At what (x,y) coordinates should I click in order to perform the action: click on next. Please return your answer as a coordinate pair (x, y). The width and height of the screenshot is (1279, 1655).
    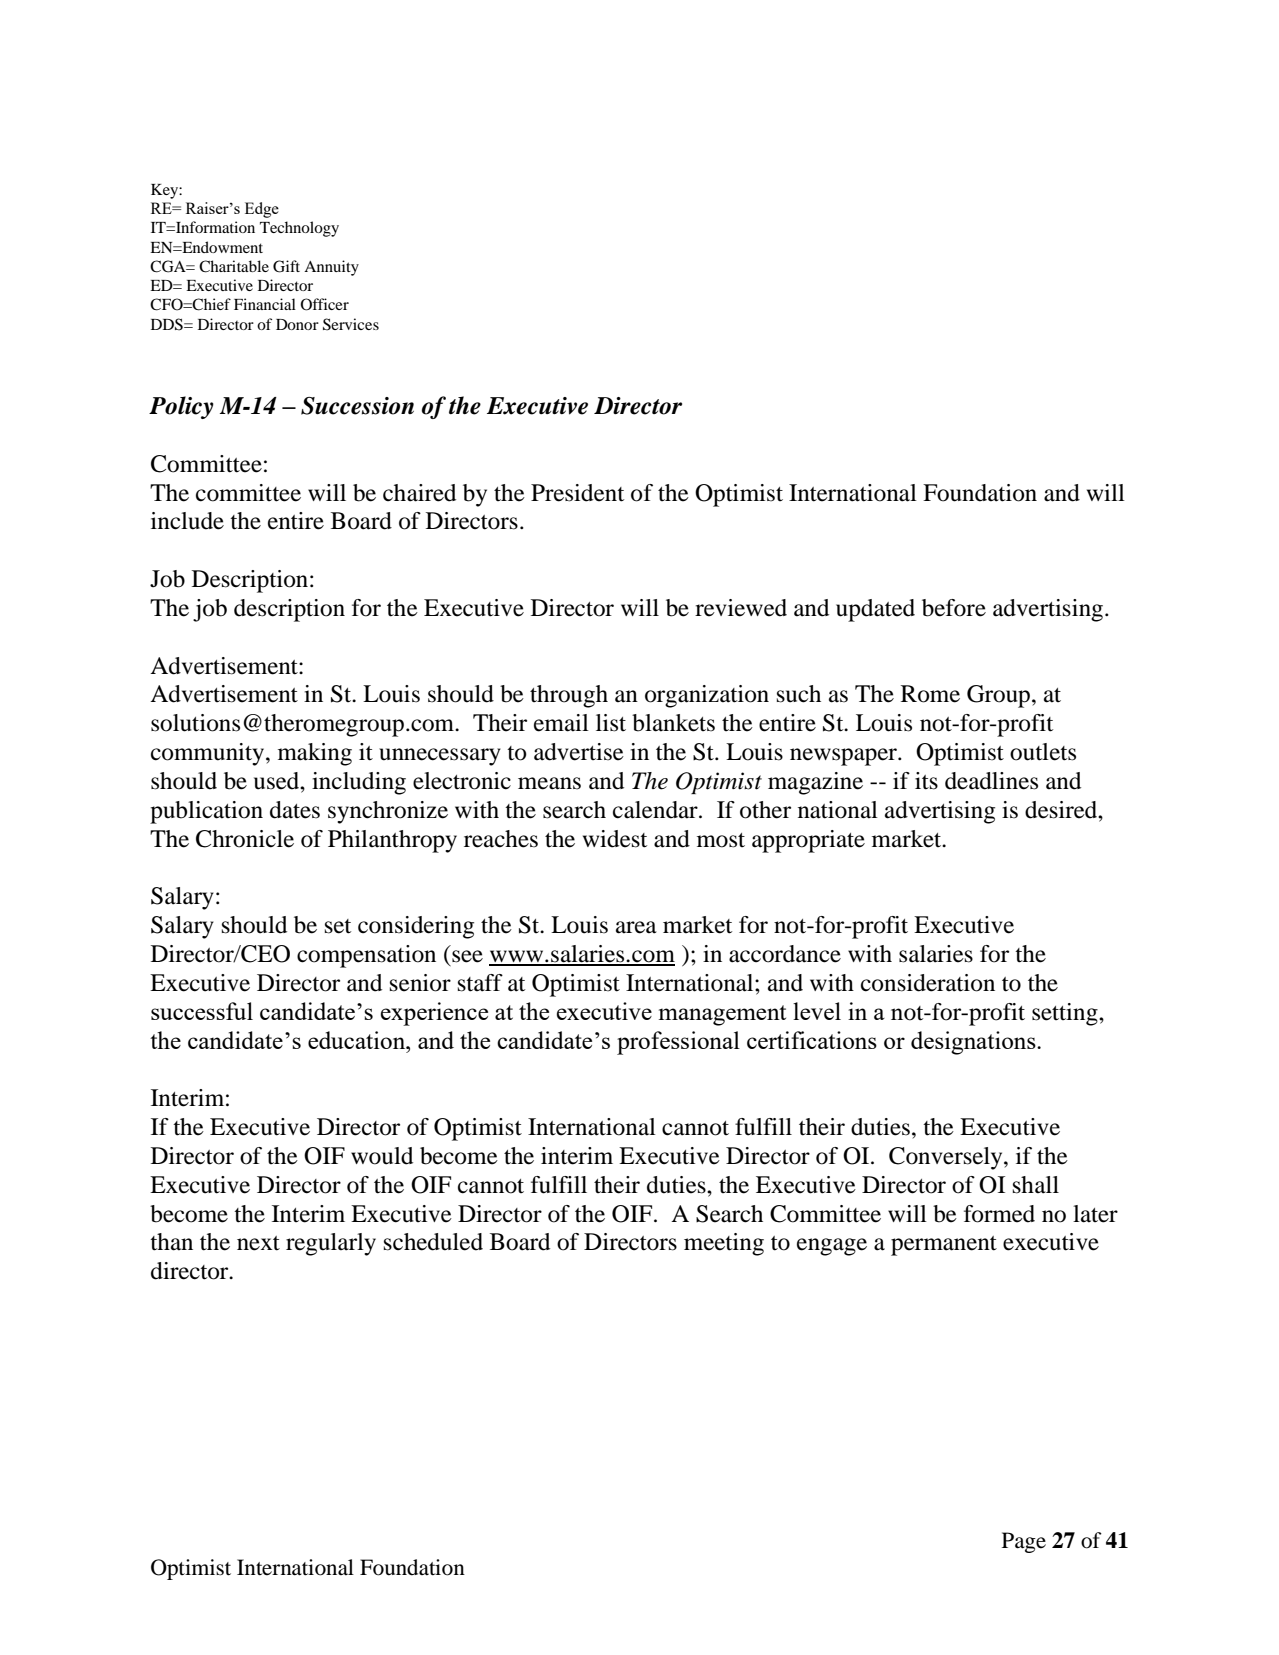
    Looking at the image, I should click on (258, 1243).
